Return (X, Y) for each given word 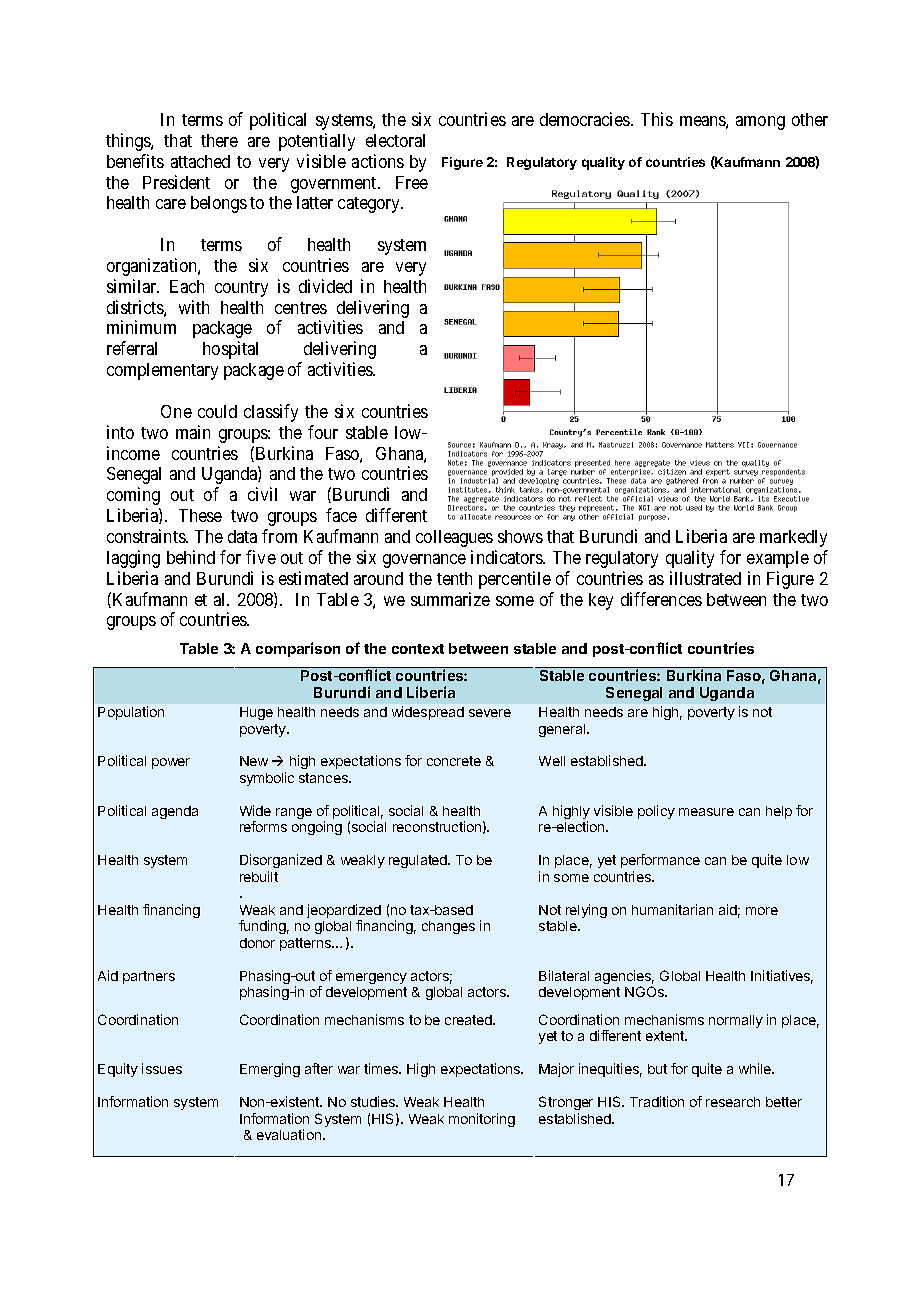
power (171, 763)
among (760, 123)
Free (412, 182)
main (193, 432)
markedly (793, 538)
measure (706, 812)
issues (162, 1068)
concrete (454, 761)
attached (200, 161)
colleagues (454, 538)
